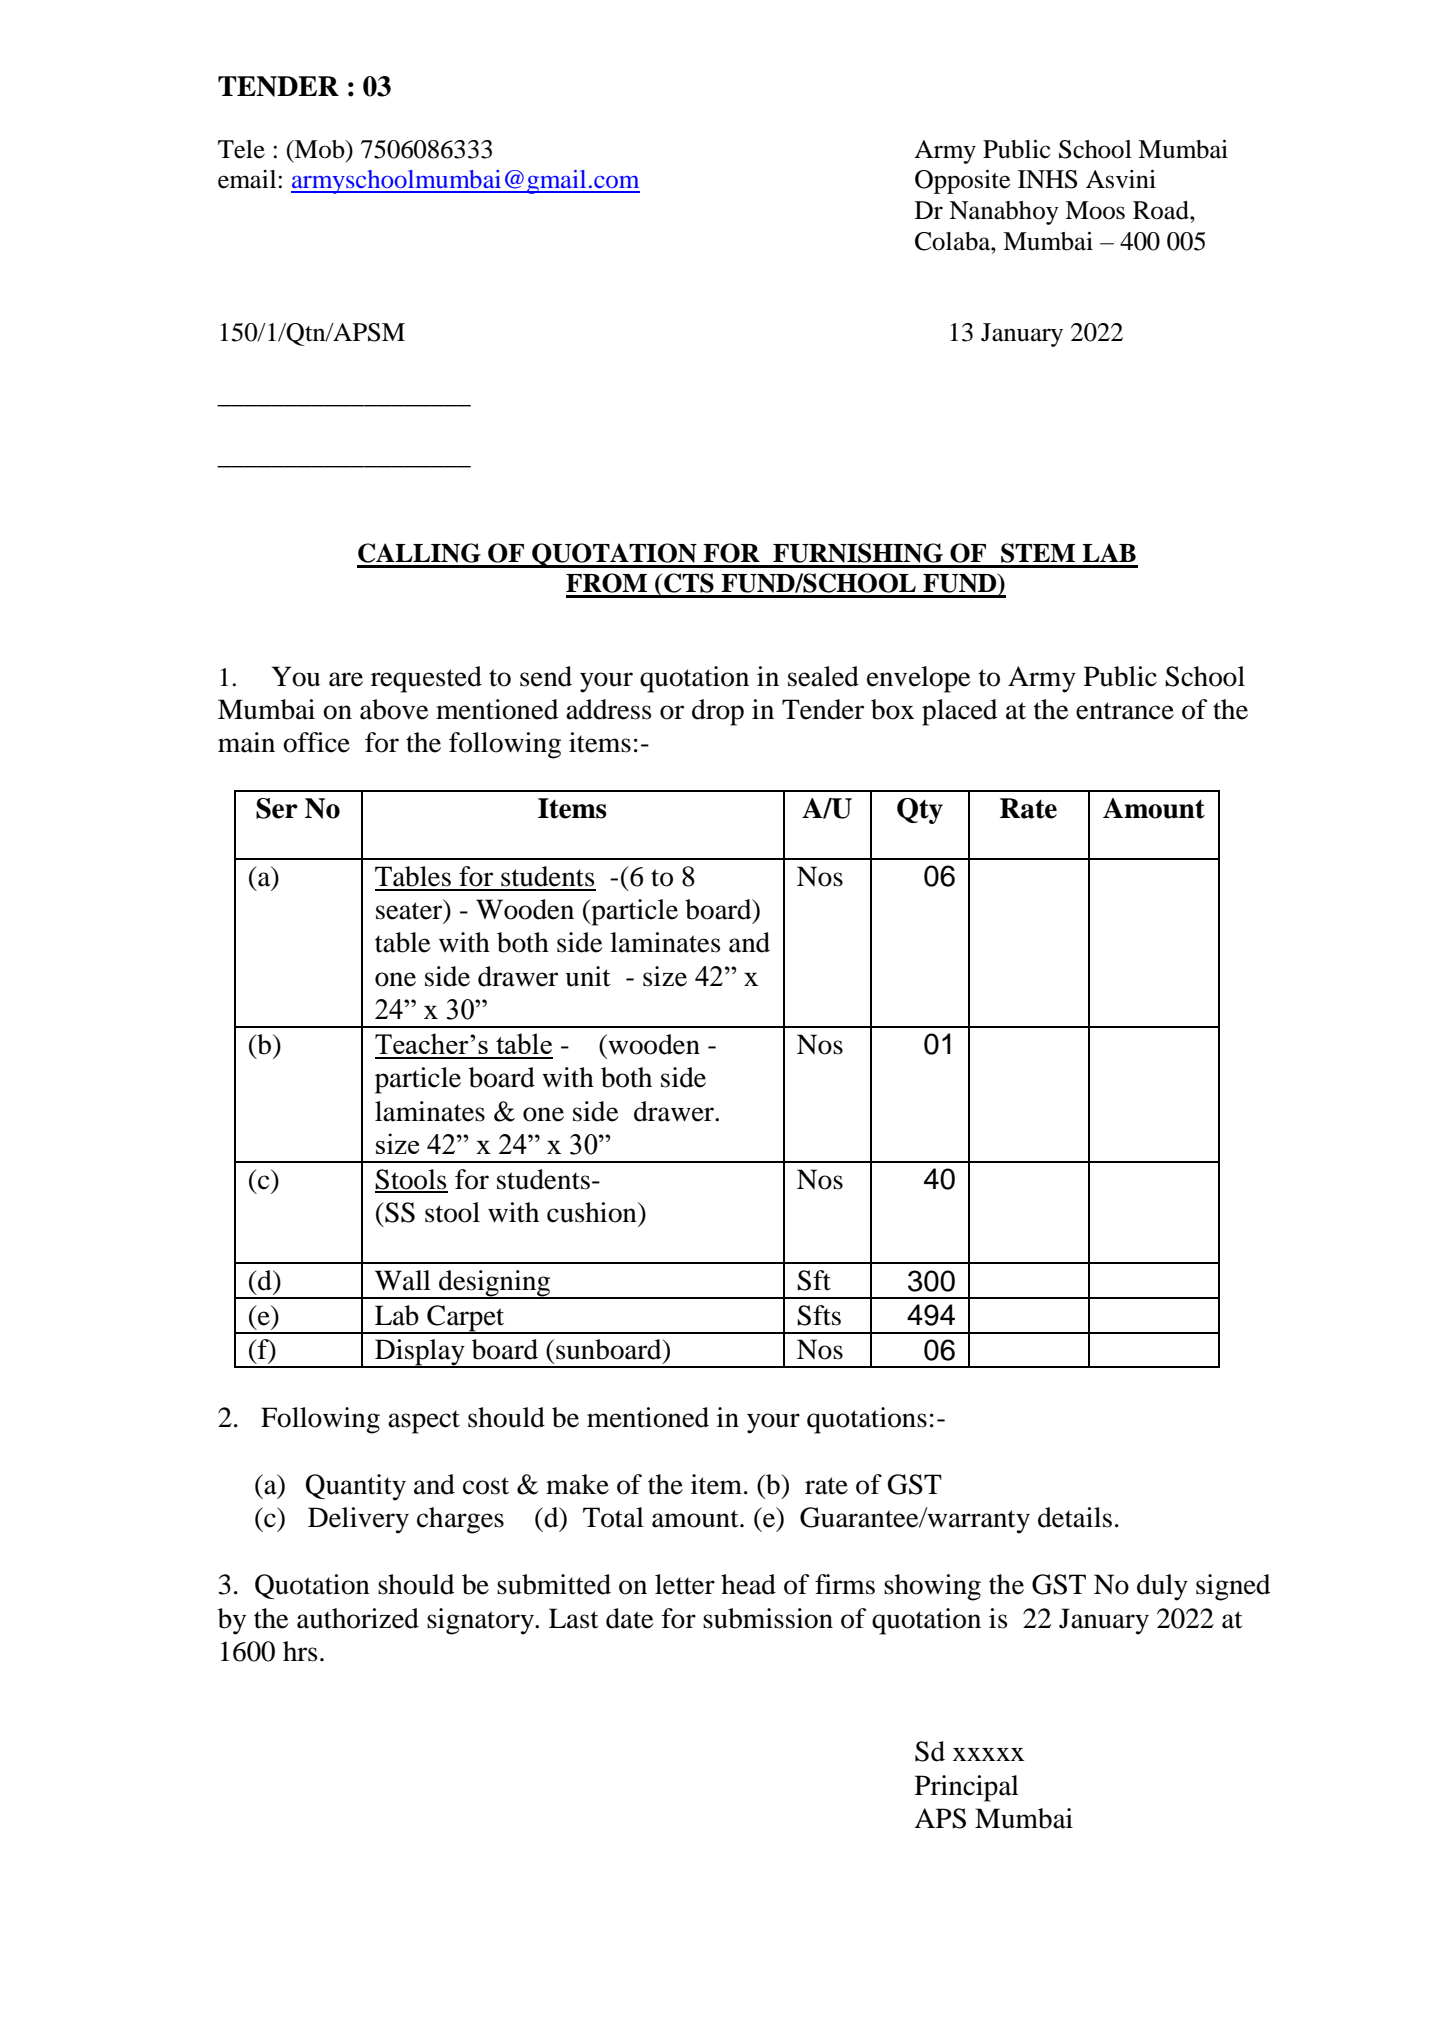 Image resolution: width=1440 pixels, height=2037 pixels. I want to click on Mob, so click(319, 149).
